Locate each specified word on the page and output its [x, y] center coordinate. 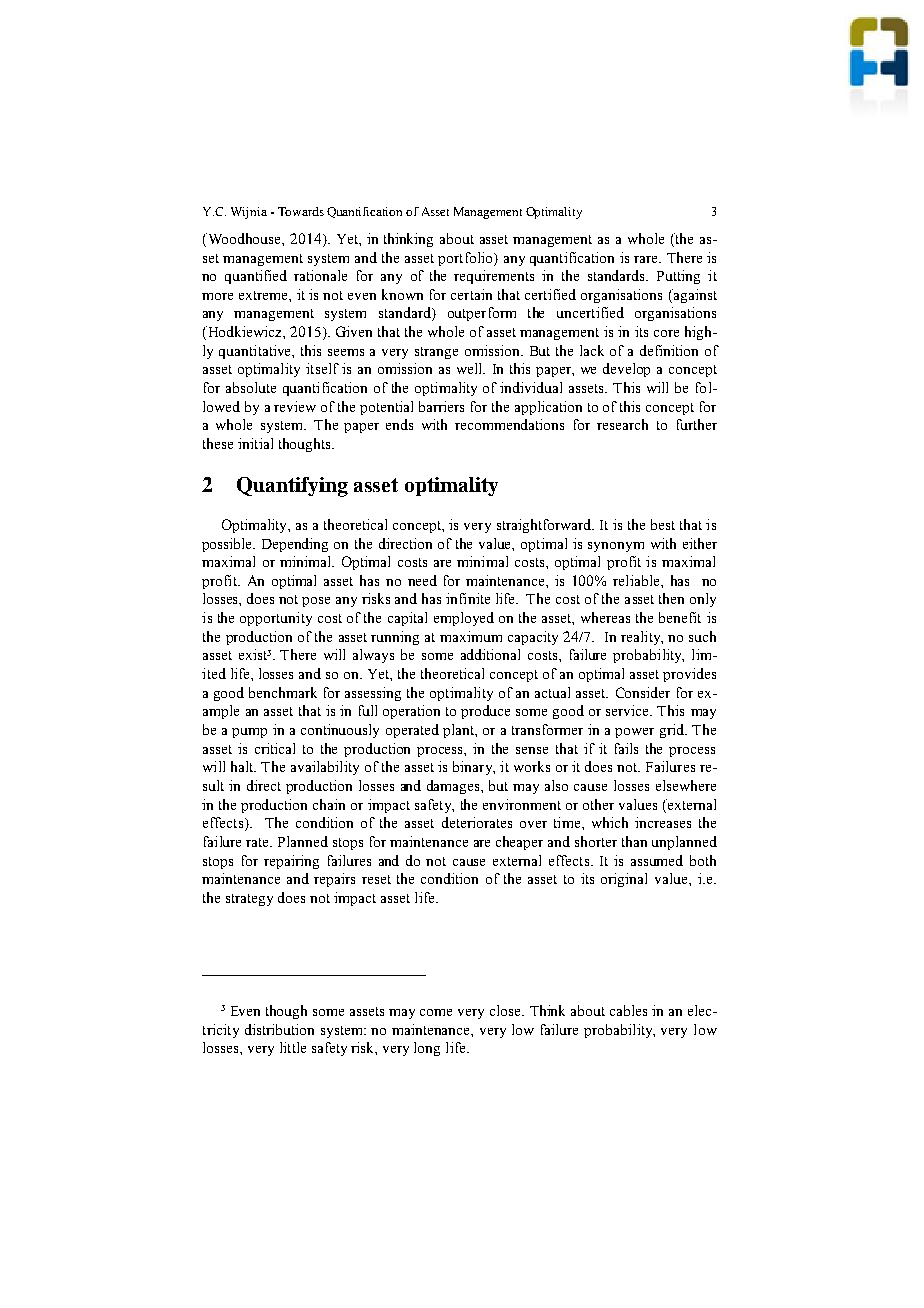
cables [628, 1010]
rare [647, 259]
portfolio [466, 259]
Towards [301, 211]
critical [275, 748]
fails [626, 748]
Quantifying [292, 487]
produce [485, 712]
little [293, 1047]
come [436, 1012]
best [663, 524]
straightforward [545, 526]
